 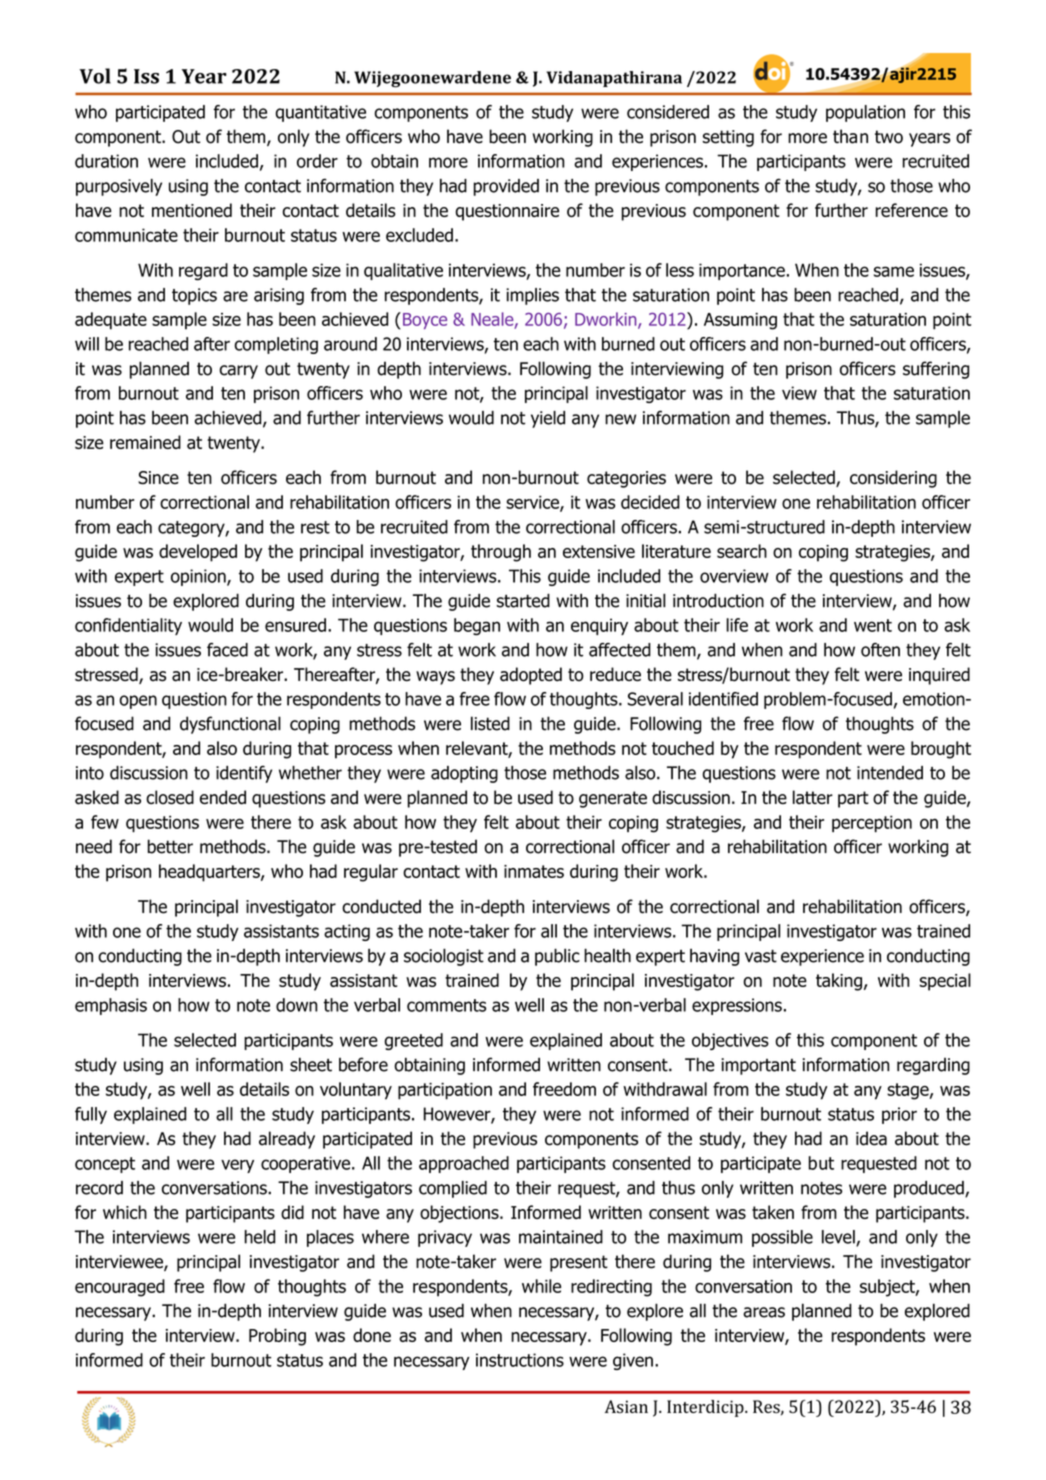 I want to click on important, so click(x=758, y=1066).
